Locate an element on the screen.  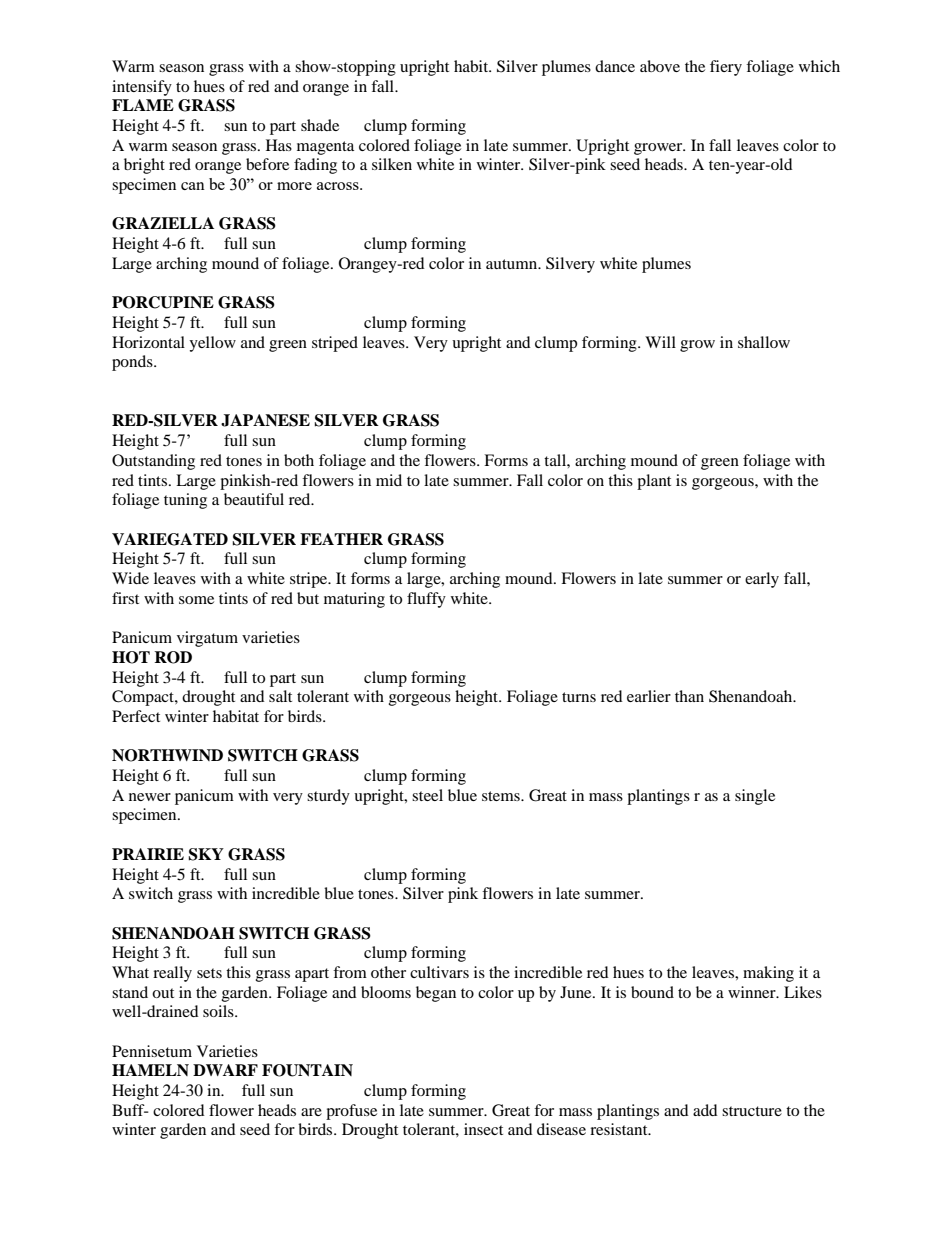
JAPANESE is located at coordinates (265, 420).
